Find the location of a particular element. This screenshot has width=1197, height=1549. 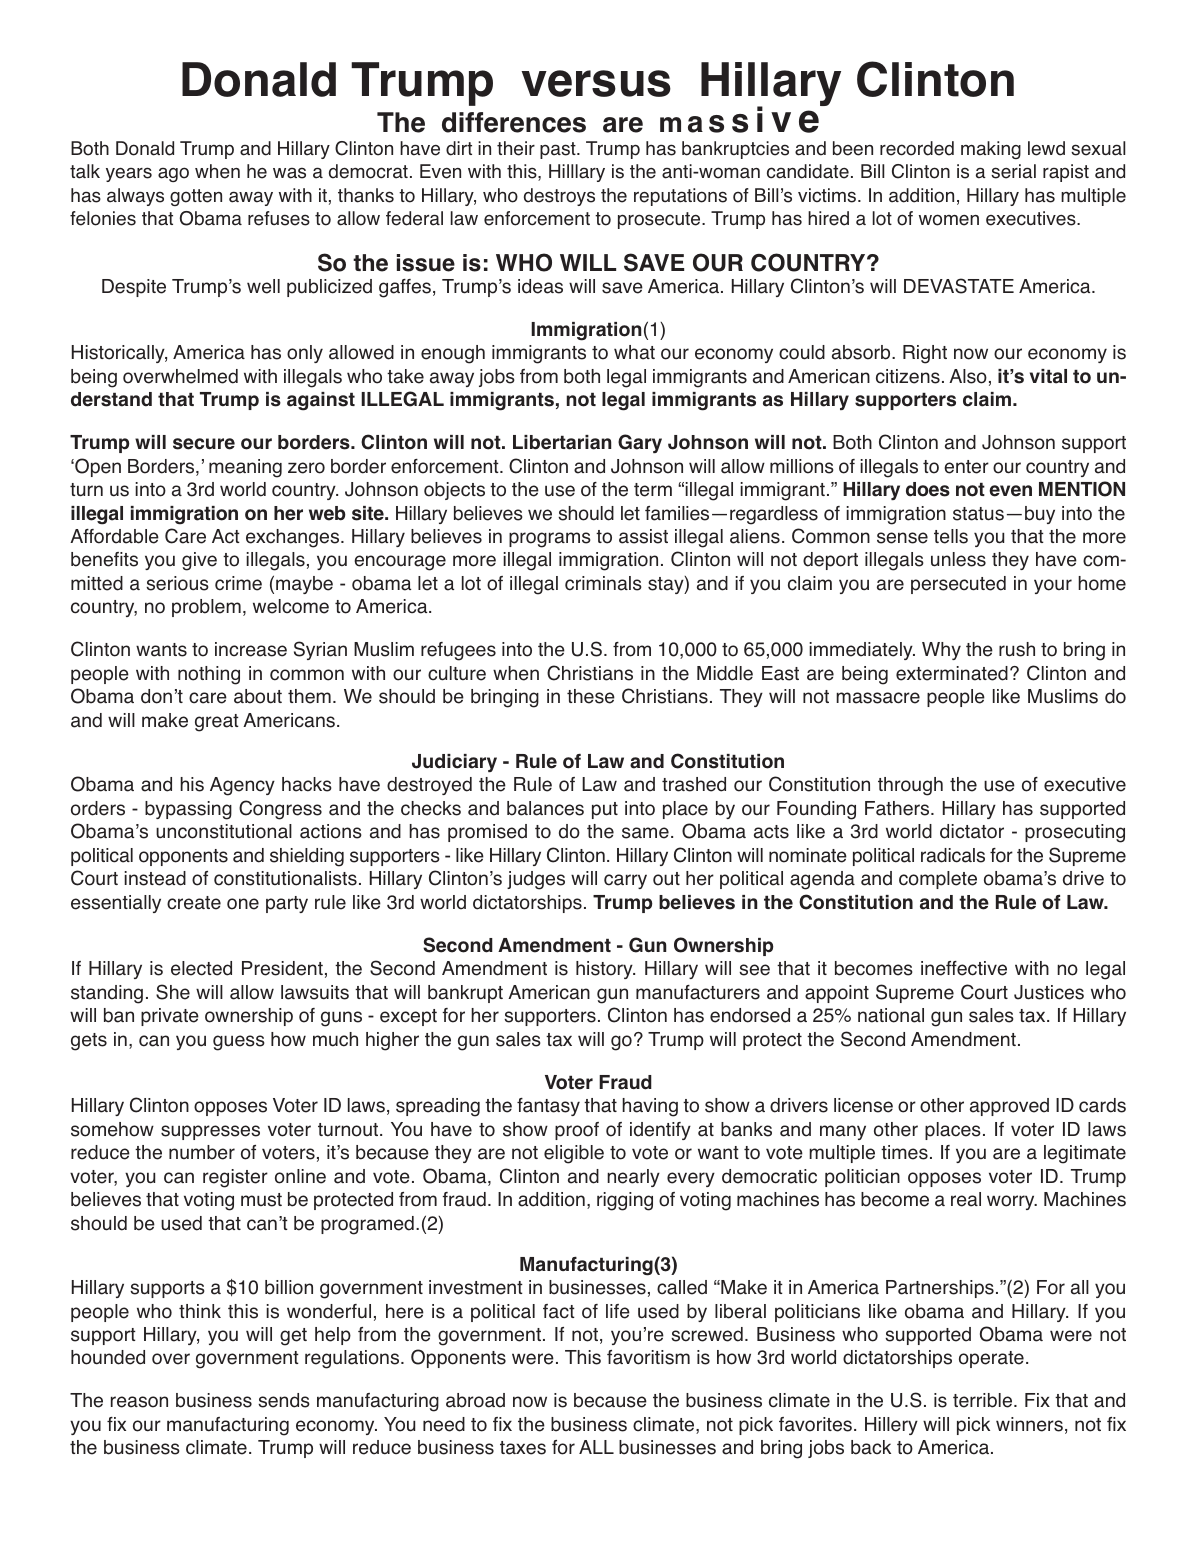

criminals is located at coordinates (603, 583).
